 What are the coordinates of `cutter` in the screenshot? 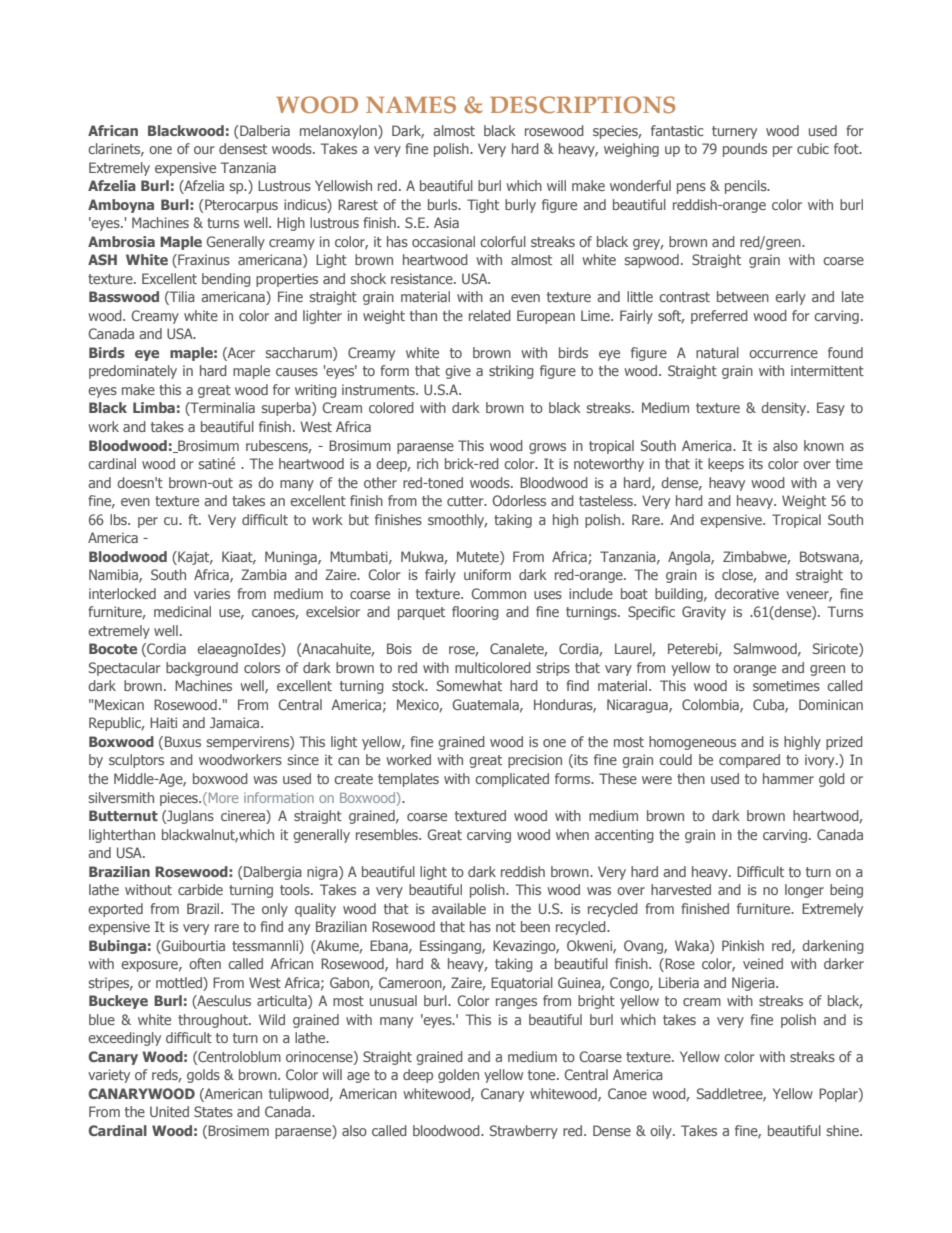 It's located at (466, 501).
